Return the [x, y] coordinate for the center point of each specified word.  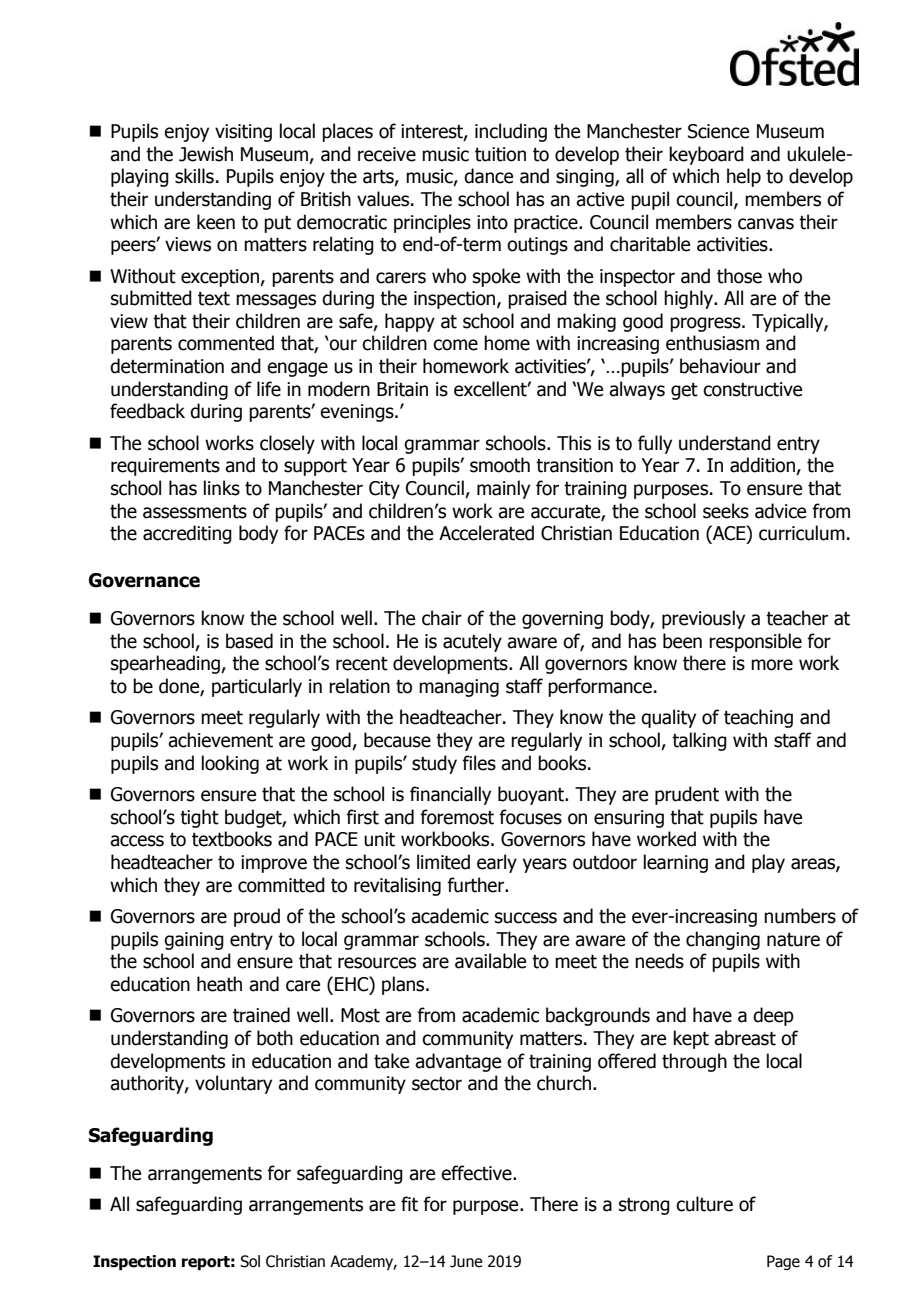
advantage [458, 1062]
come [455, 345]
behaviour [720, 366]
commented [226, 343]
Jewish [206, 154]
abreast [745, 1038]
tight [199, 818]
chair [442, 618]
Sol [250, 1261]
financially [450, 795]
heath [219, 984]
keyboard [706, 155]
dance [488, 176]
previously [703, 619]
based [249, 641]
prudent [687, 795]
